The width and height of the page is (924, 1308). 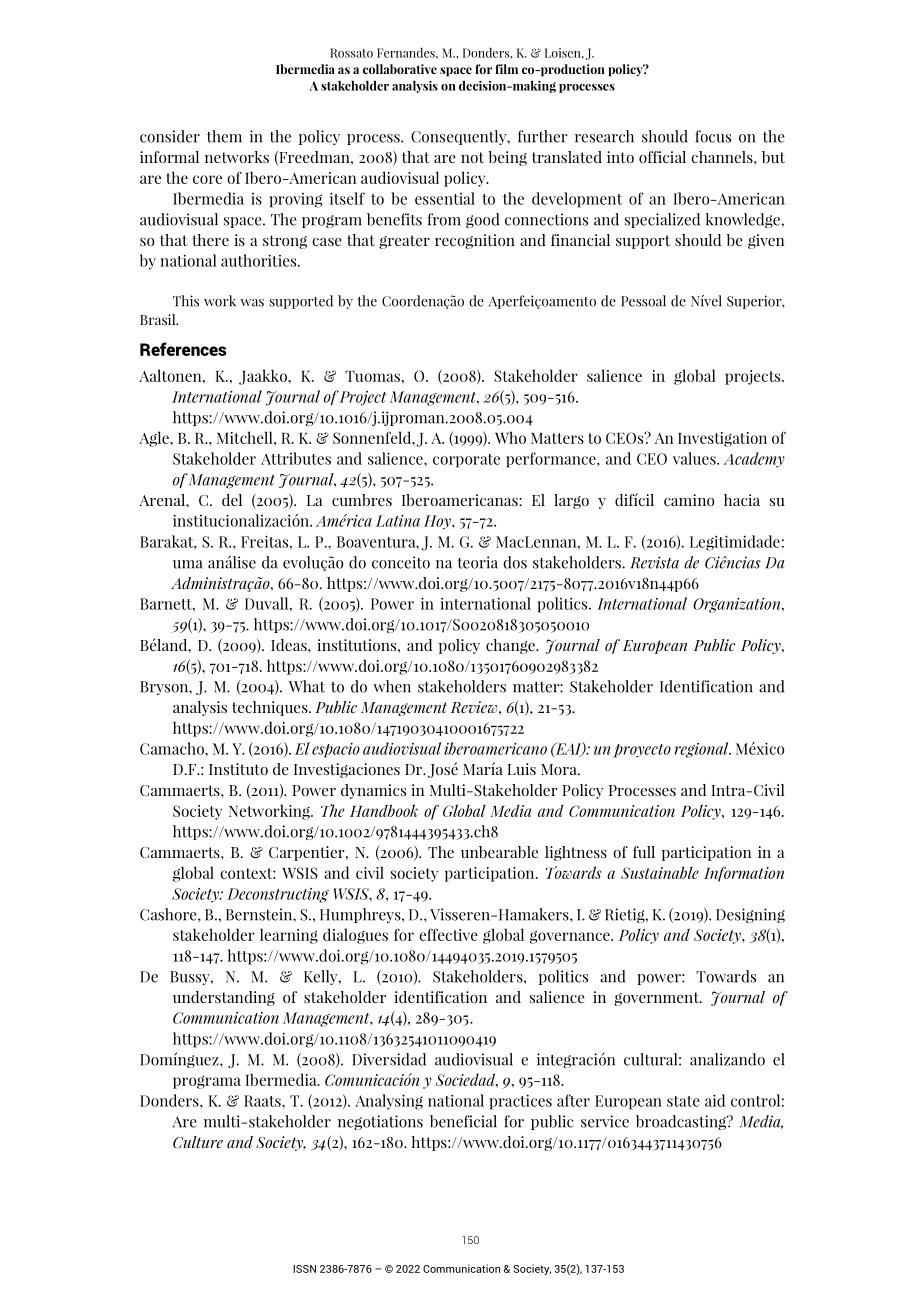 I want to click on Who, so click(x=510, y=437).
